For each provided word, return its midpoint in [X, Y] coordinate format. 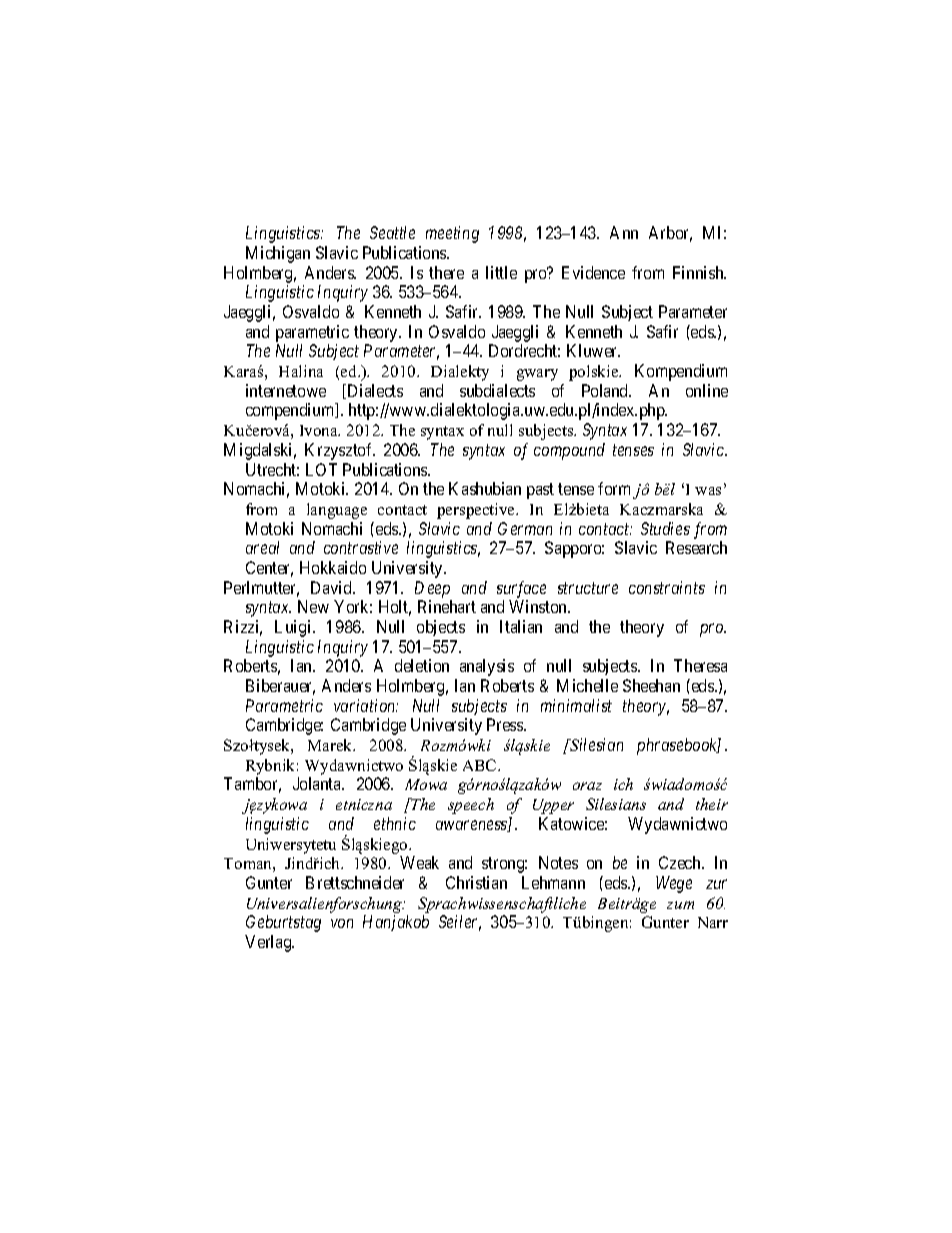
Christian [476, 882]
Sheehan [651, 685]
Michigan [278, 254]
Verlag [269, 943]
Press [506, 724]
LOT [321, 469]
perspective [477, 511]
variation [366, 705]
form [614, 488]
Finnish [699, 272]
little [501, 272]
